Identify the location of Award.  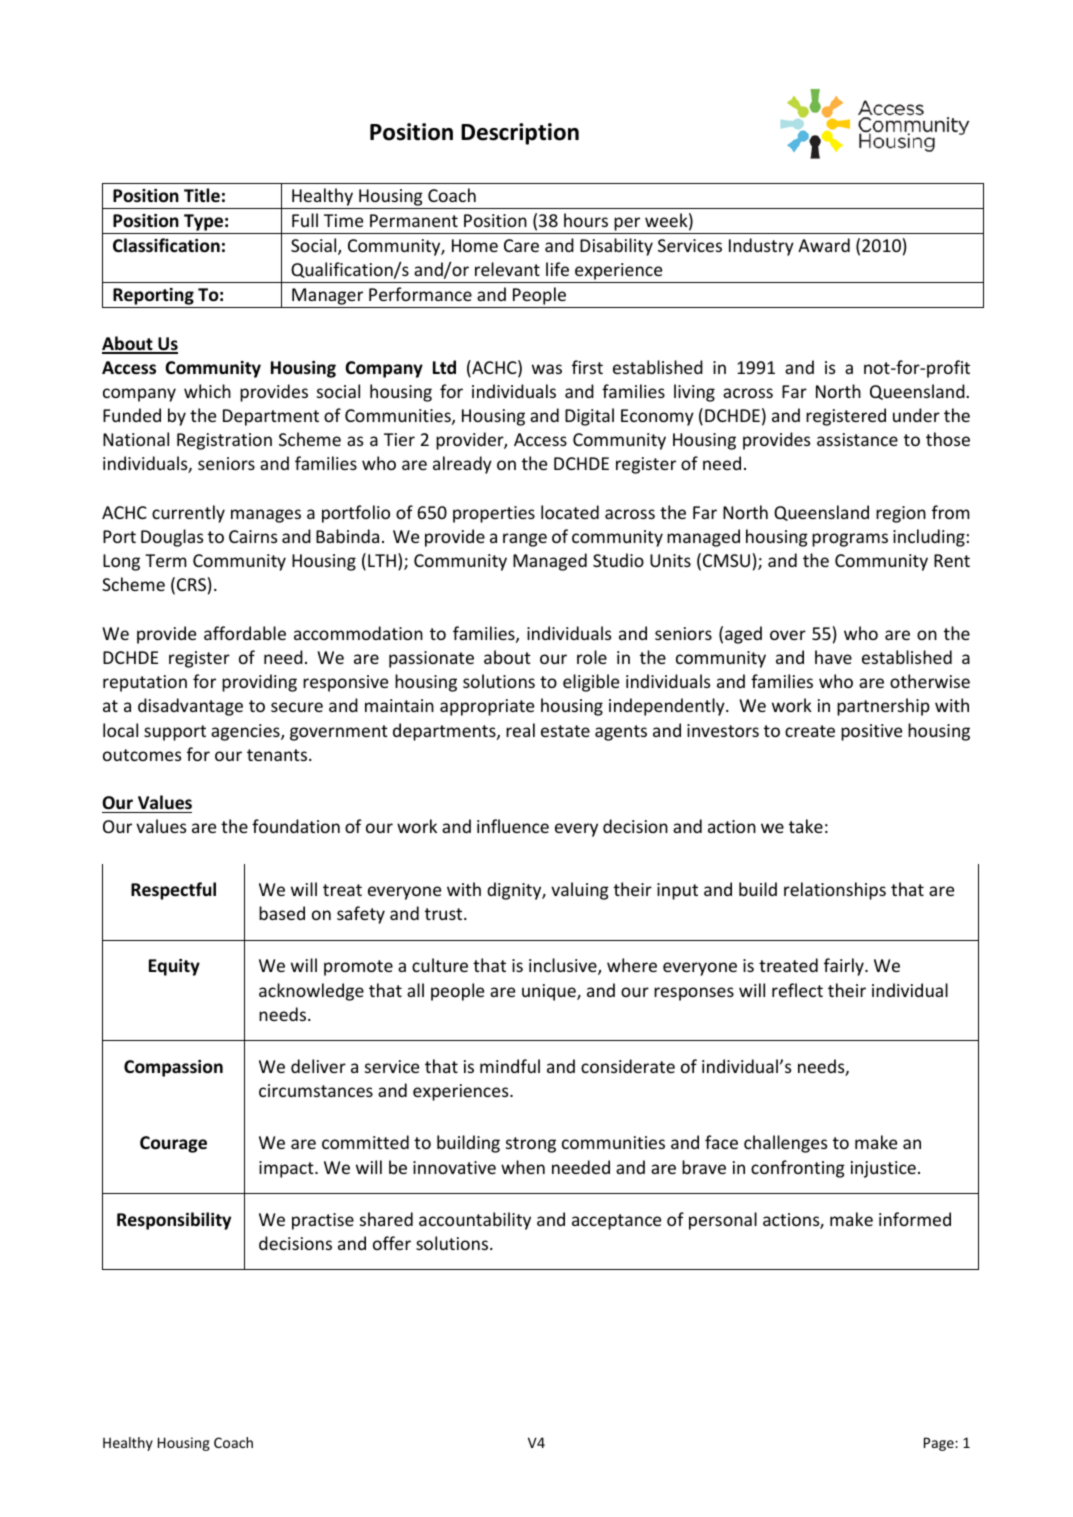
(824, 245).
